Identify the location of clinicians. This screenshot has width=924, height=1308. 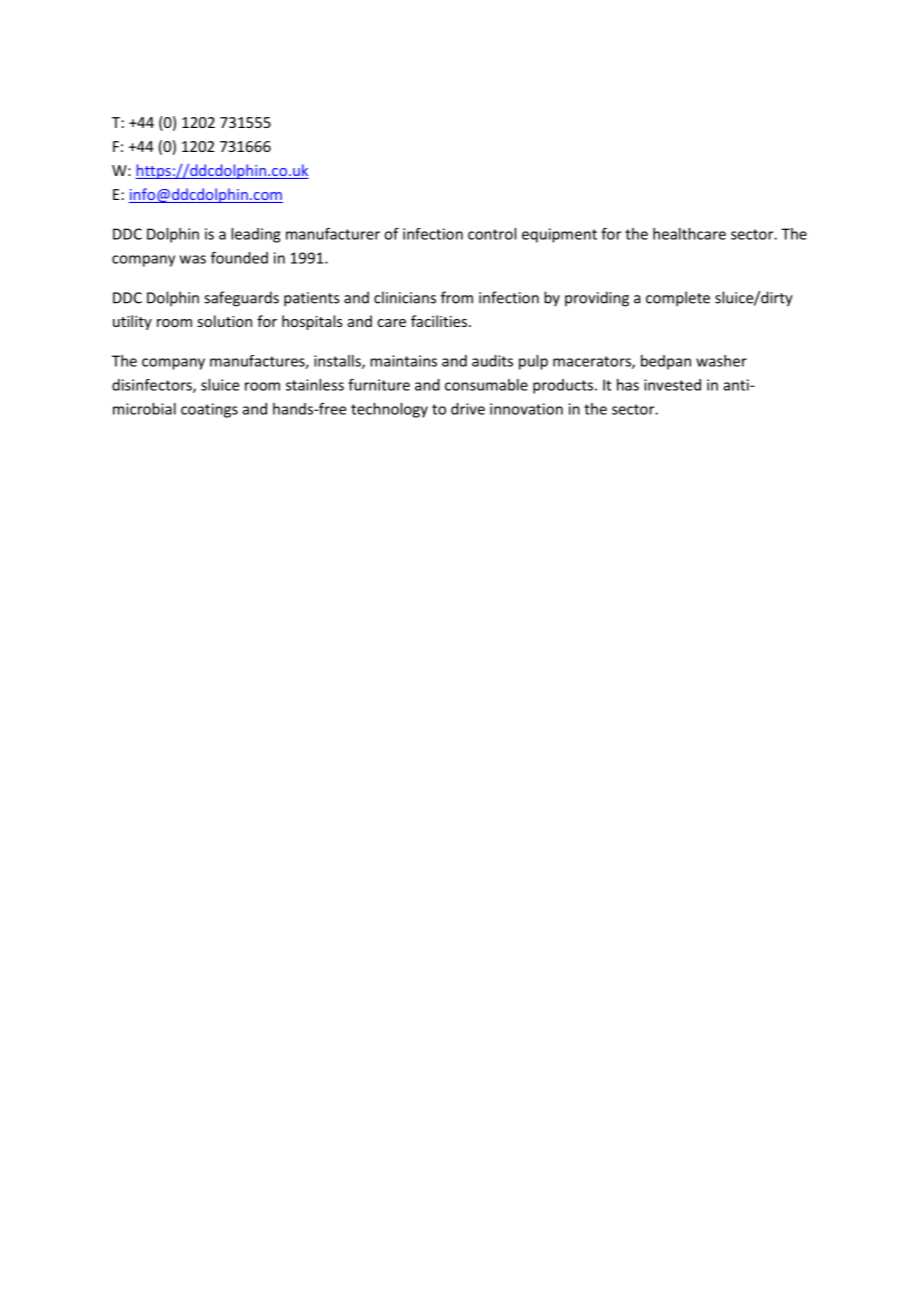
(405, 297).
